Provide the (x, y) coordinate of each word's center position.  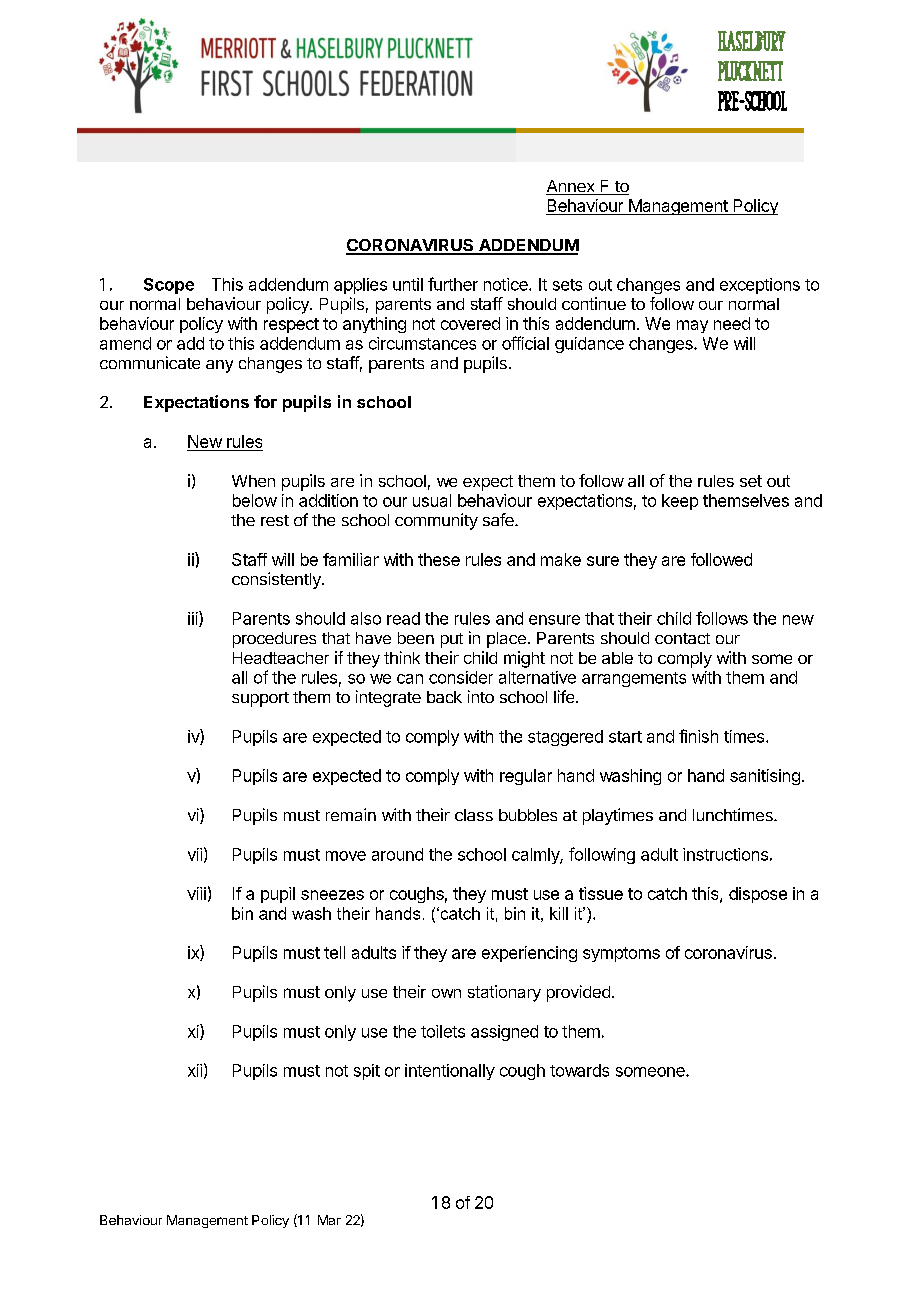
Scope (169, 286)
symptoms (621, 954)
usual (432, 500)
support (260, 699)
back (444, 697)
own (446, 993)
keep (680, 502)
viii (196, 893)
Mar (329, 1220)
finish (698, 736)
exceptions (760, 286)
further (453, 284)
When (253, 481)
